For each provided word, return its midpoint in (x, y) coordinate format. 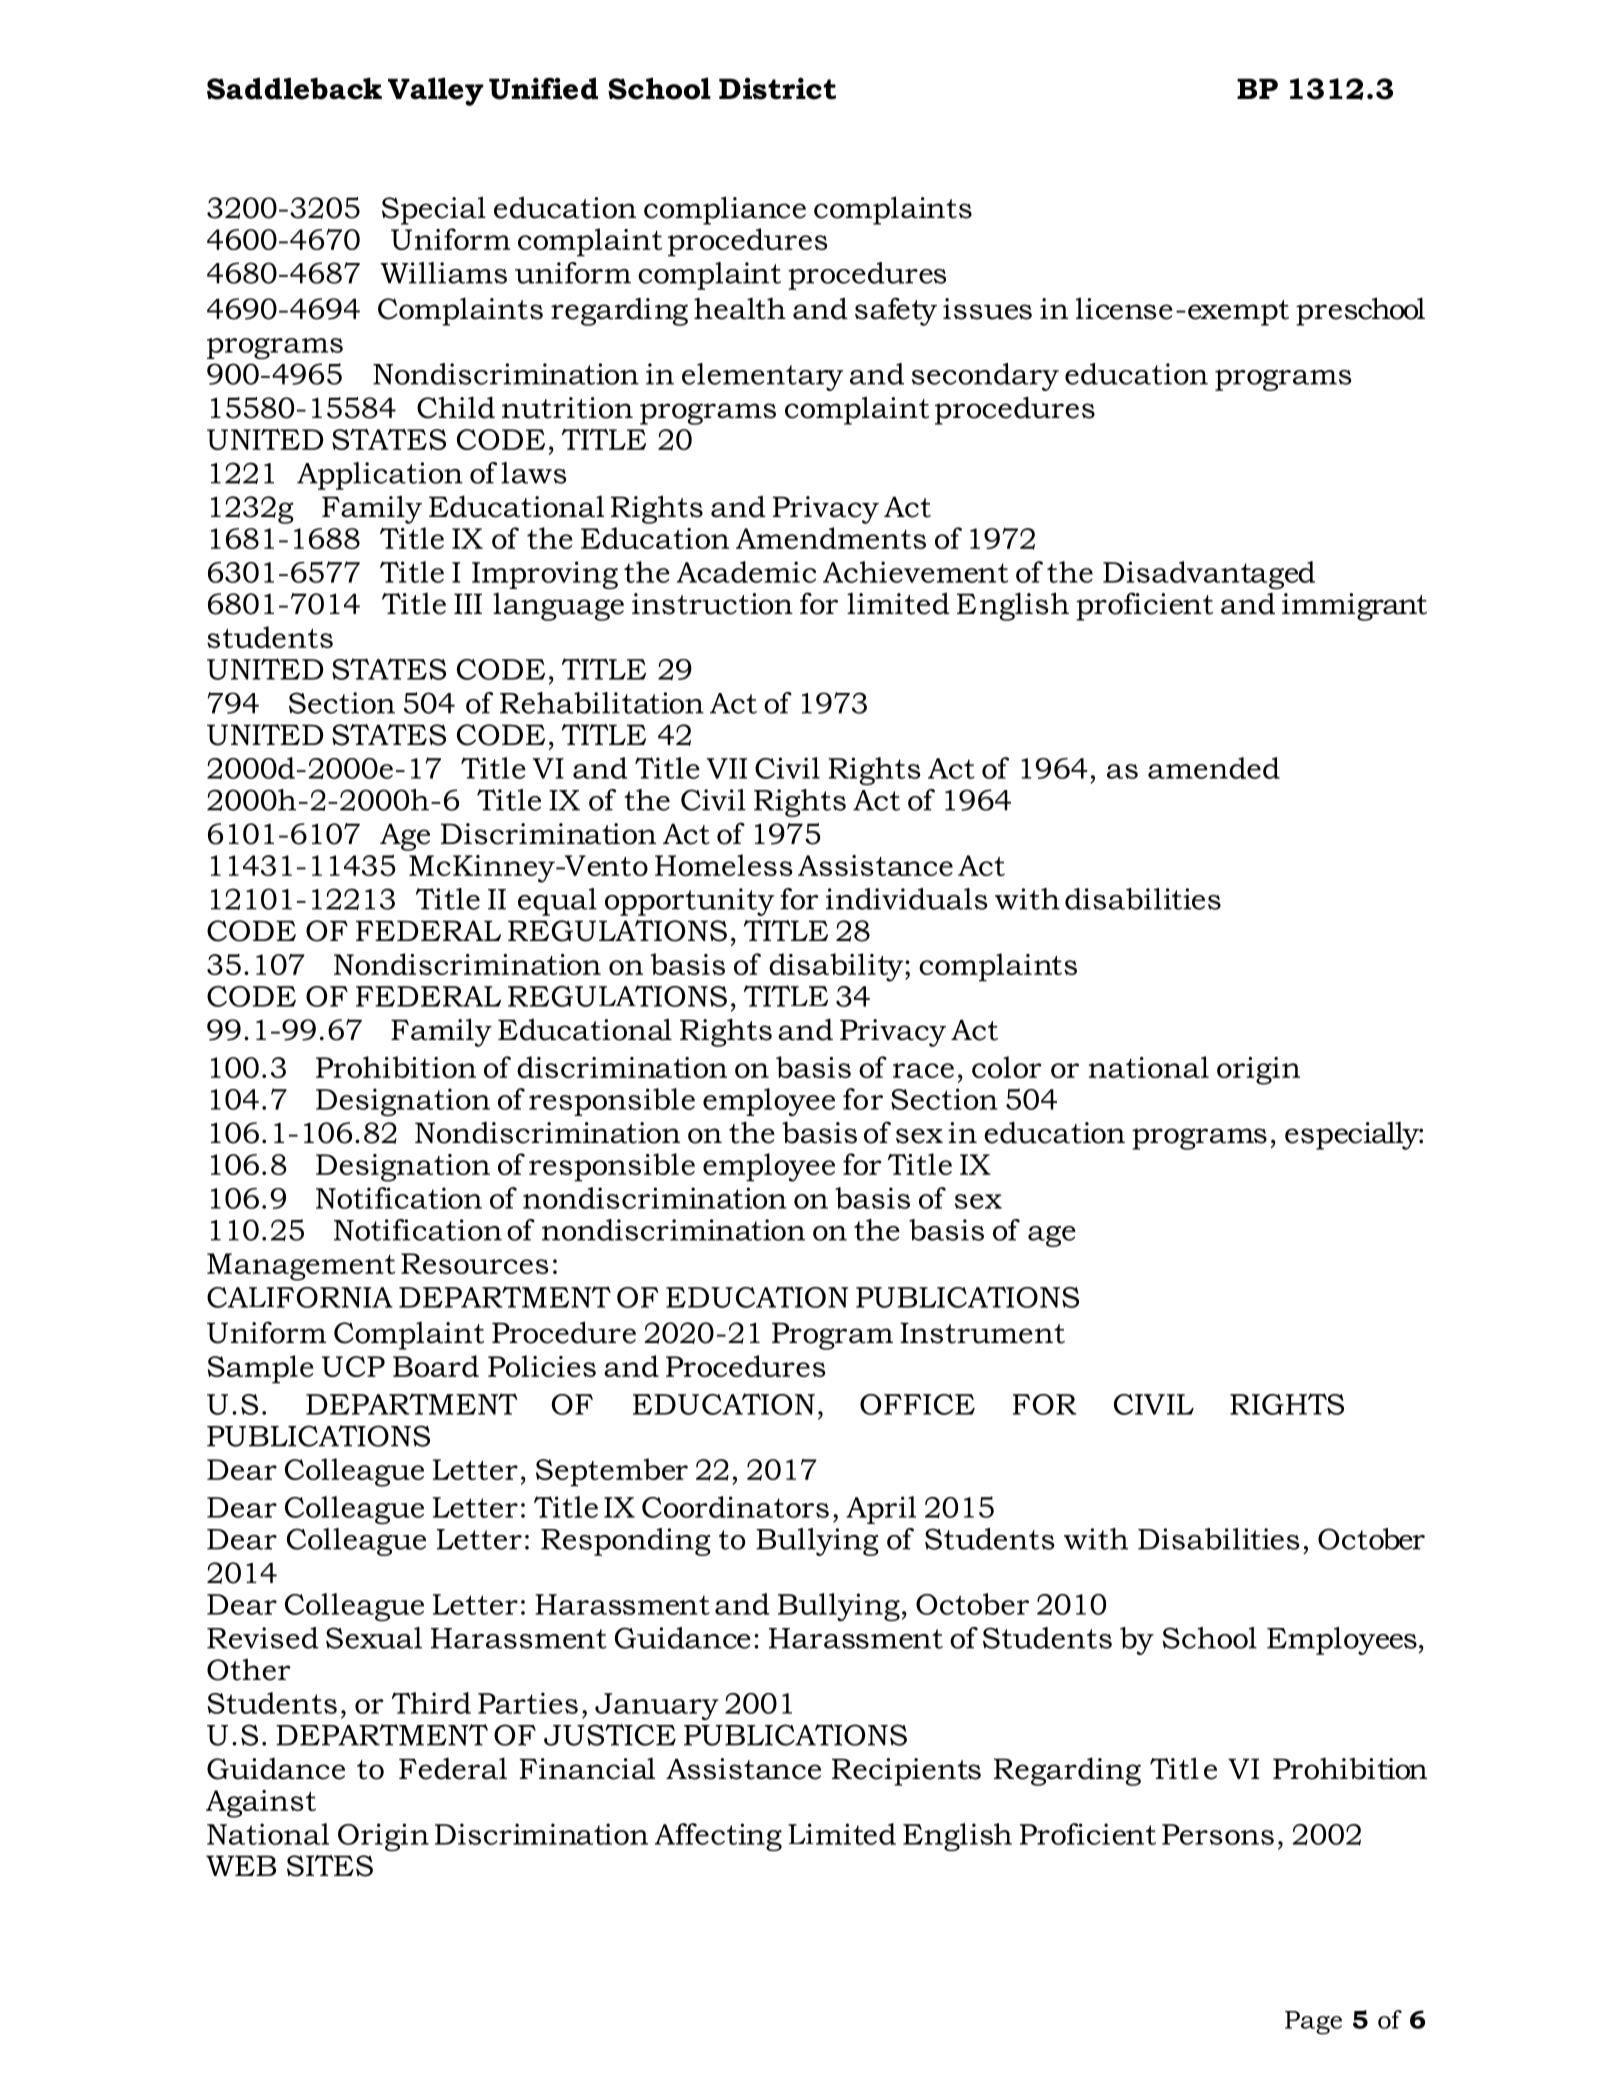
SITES (330, 1866)
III (468, 603)
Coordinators (735, 1507)
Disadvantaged (1209, 575)
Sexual (374, 1638)
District (777, 88)
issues (987, 309)
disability (837, 967)
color (1007, 1067)
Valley (436, 91)
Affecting (718, 1837)
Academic (746, 572)
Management (301, 1267)
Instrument (982, 1333)
